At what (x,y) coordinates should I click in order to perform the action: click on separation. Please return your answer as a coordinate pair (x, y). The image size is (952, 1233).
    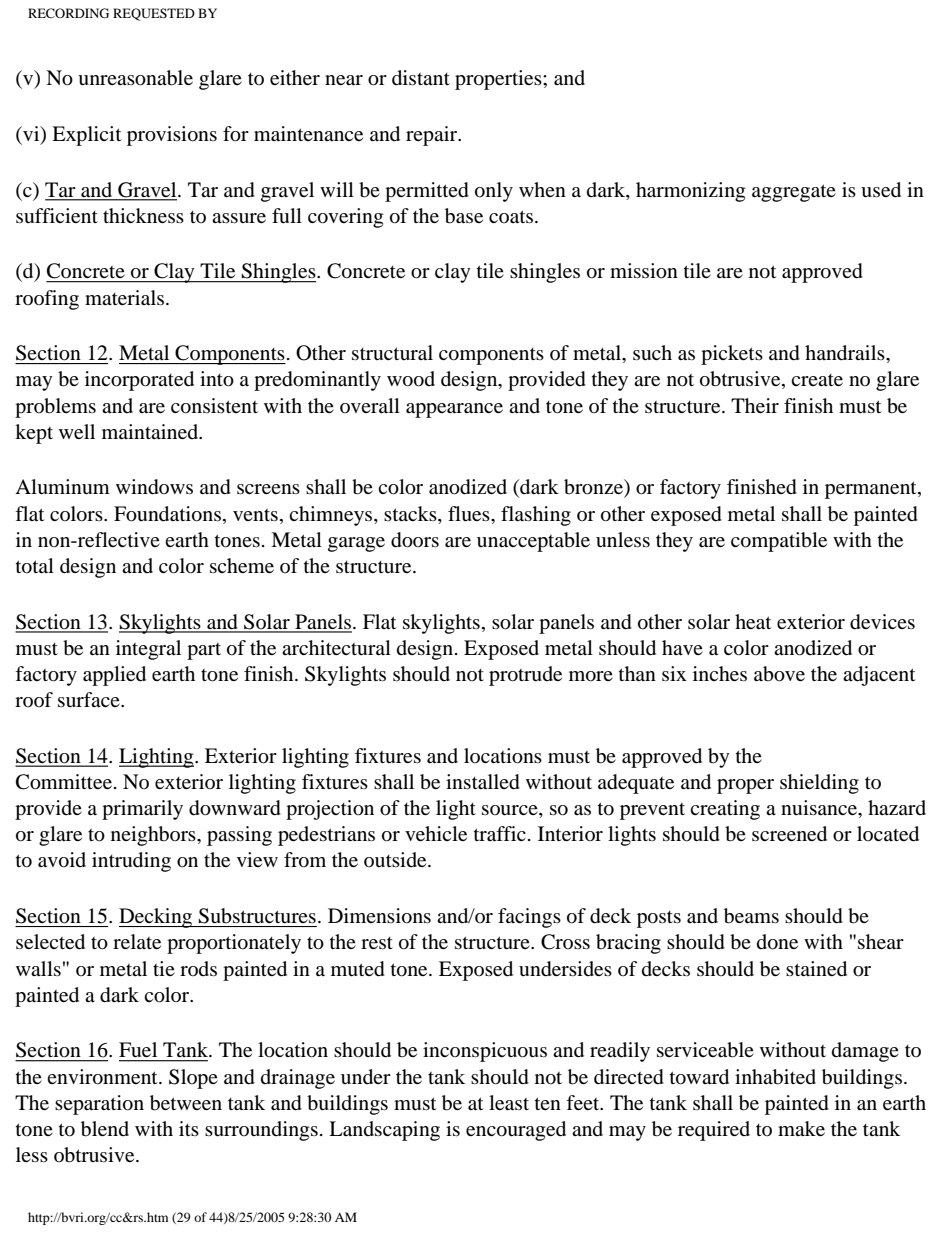
    Looking at the image, I should click on (99, 1105).
